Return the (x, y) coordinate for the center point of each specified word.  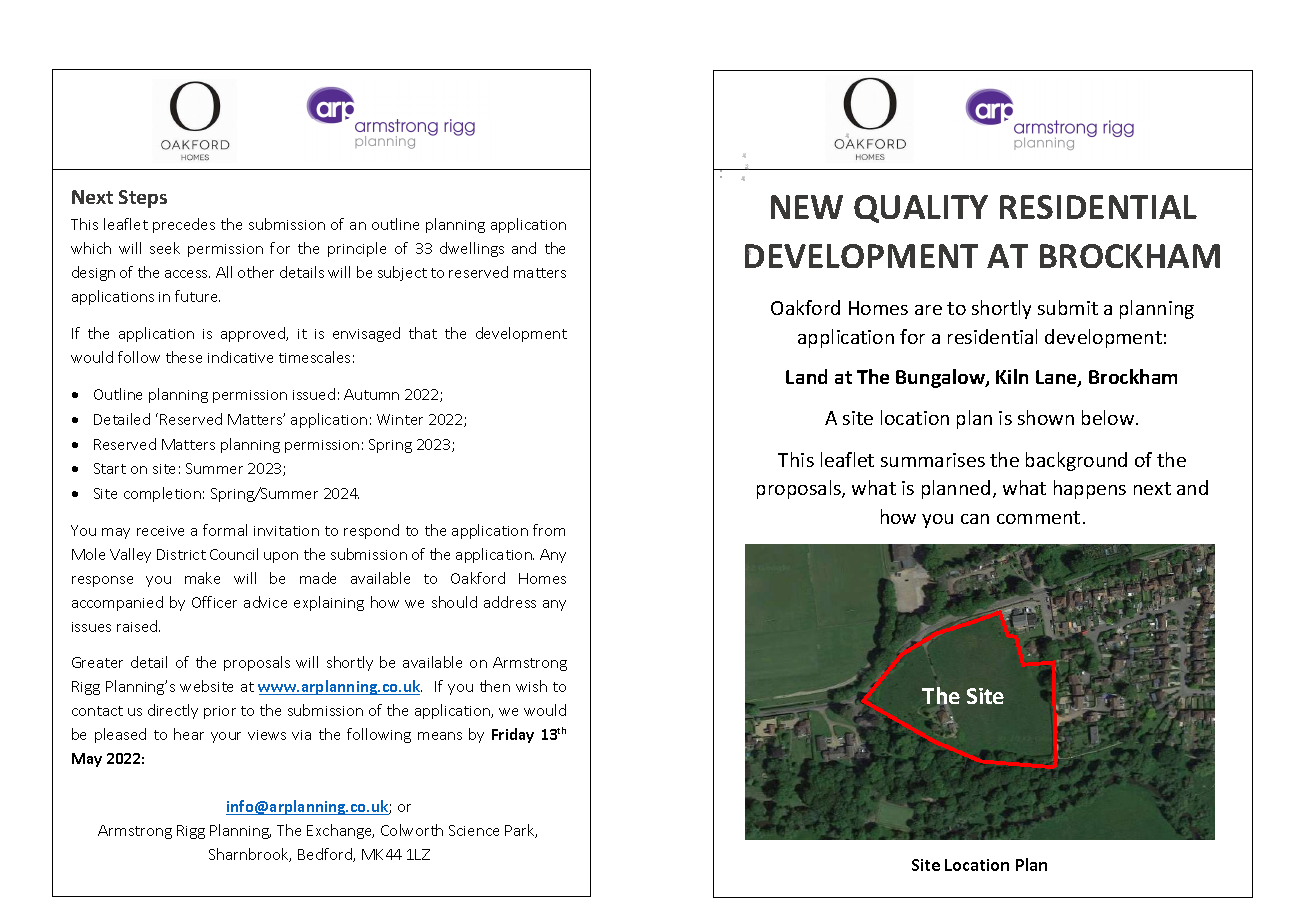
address (510, 602)
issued (314, 394)
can (975, 519)
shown (1046, 417)
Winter (400, 419)
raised (138, 626)
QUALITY (921, 209)
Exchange (340, 831)
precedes (184, 225)
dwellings (472, 249)
